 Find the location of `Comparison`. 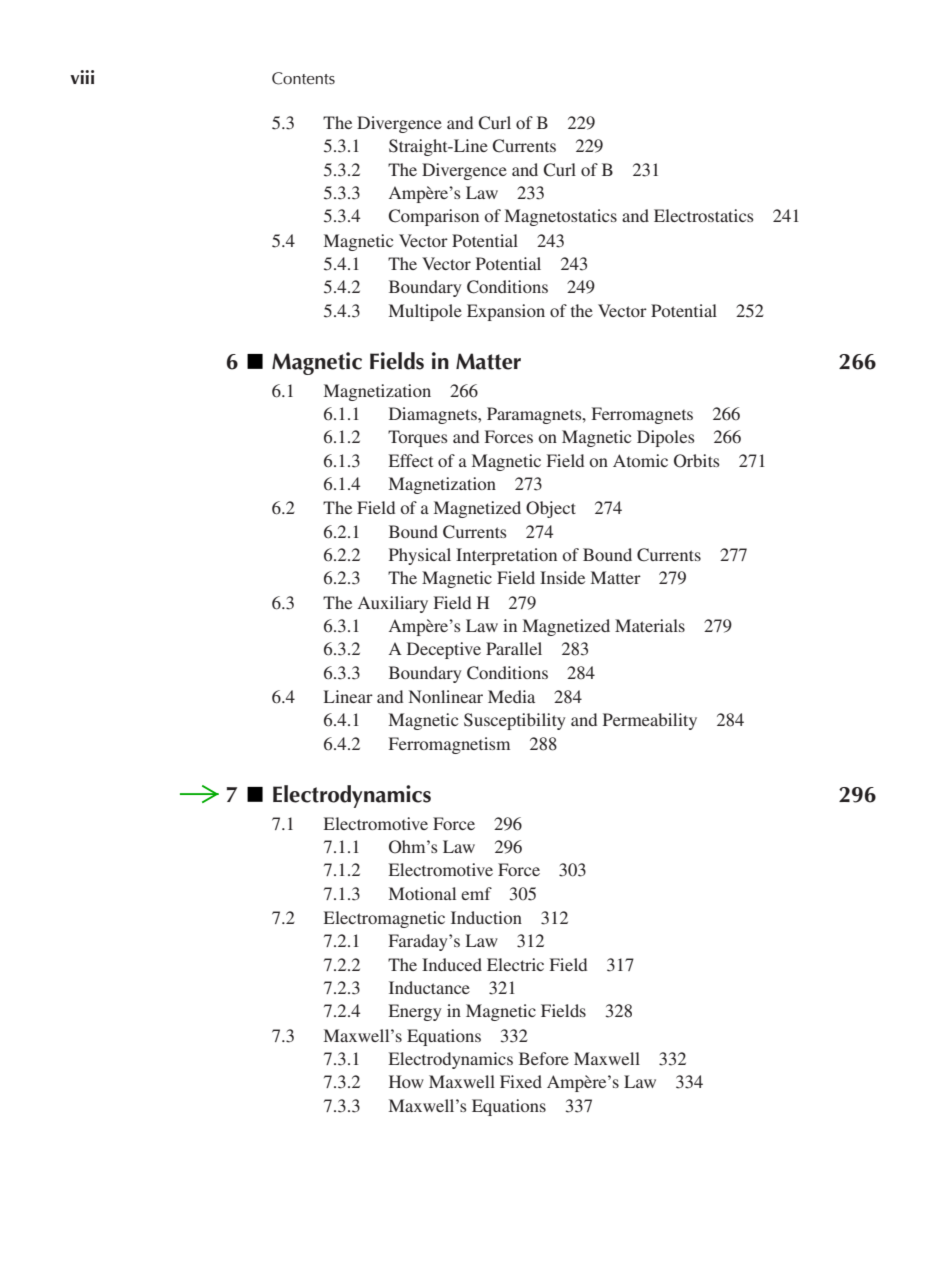

Comparison is located at coordinates (433, 217).
